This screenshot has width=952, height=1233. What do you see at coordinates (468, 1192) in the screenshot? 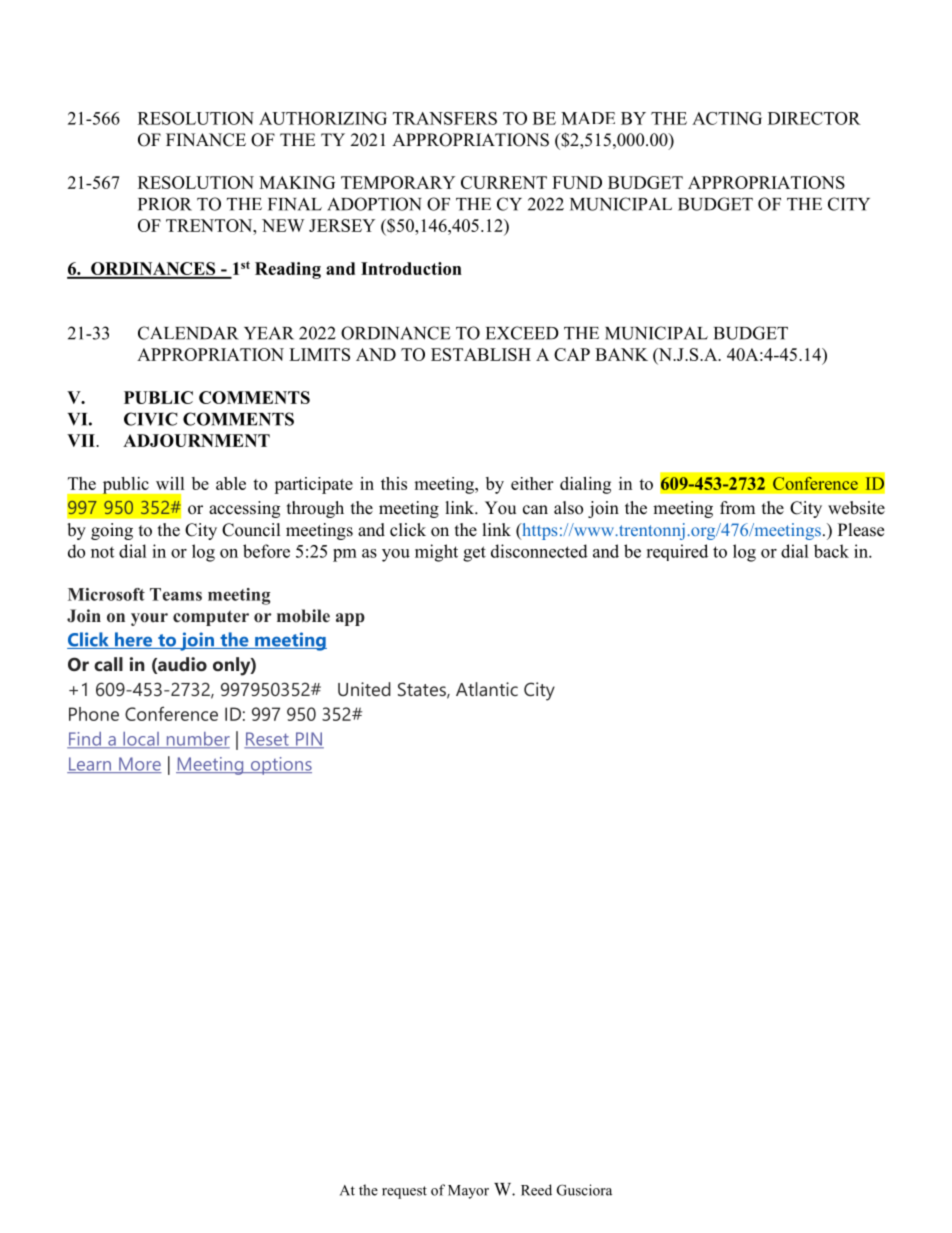
I see `Mayor` at bounding box center [468, 1192].
